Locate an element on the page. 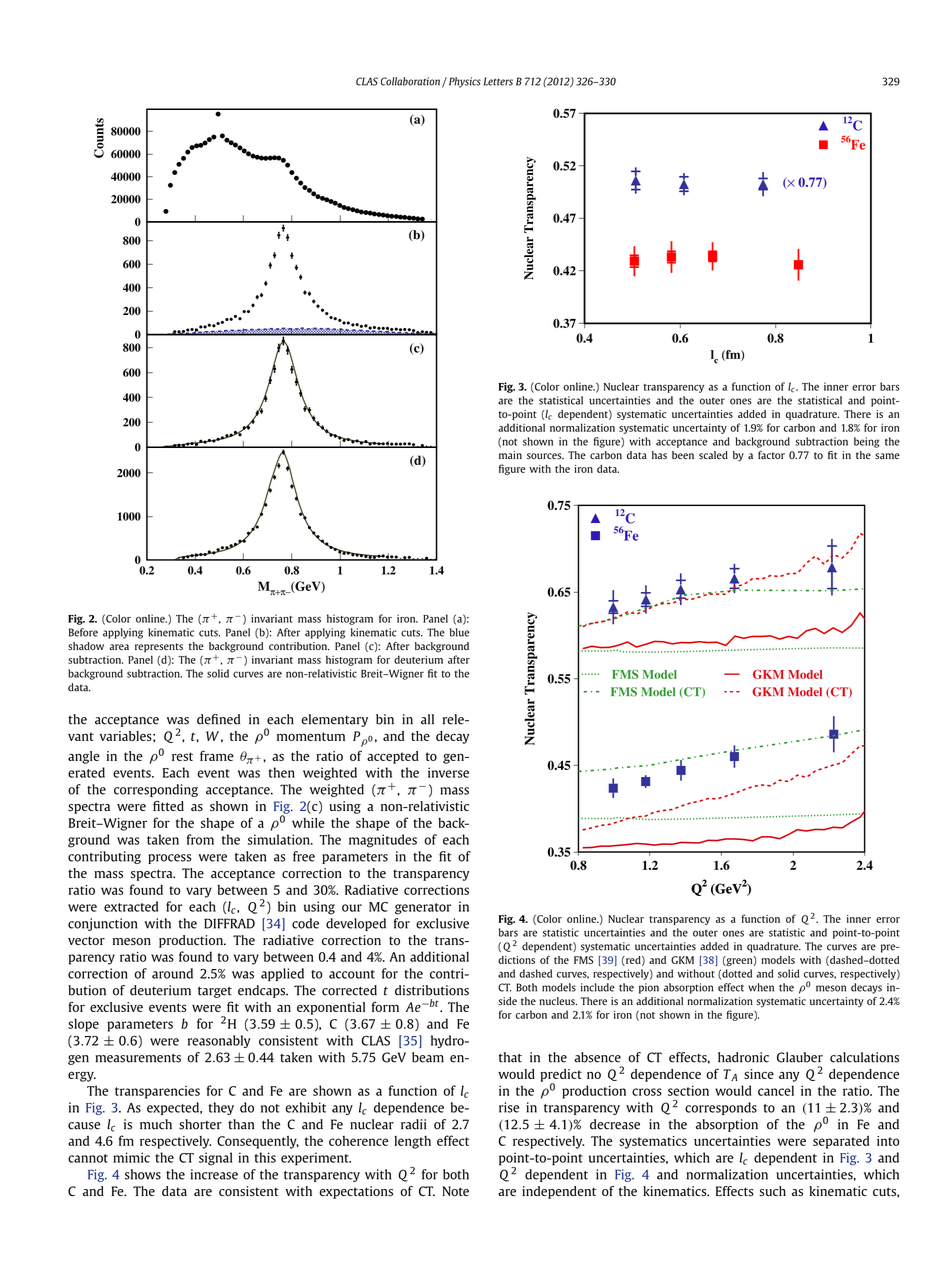 The height and width of the page is (1270, 952). Physics is located at coordinates (463, 82).
